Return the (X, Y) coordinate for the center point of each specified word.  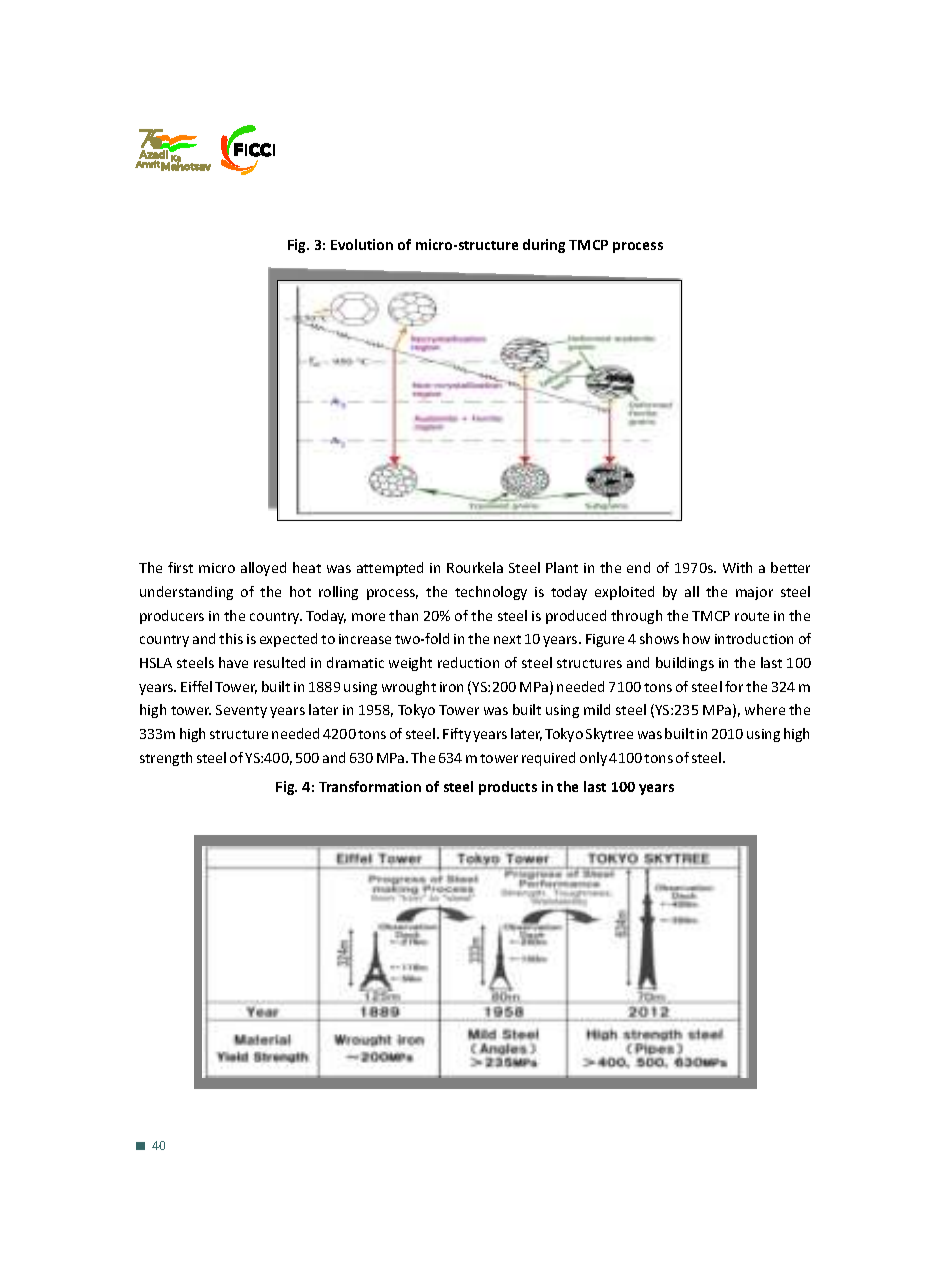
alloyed (263, 569)
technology (491, 593)
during (544, 246)
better (790, 567)
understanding (186, 593)
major (754, 593)
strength (166, 759)
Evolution (362, 244)
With (737, 567)
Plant (562, 567)
